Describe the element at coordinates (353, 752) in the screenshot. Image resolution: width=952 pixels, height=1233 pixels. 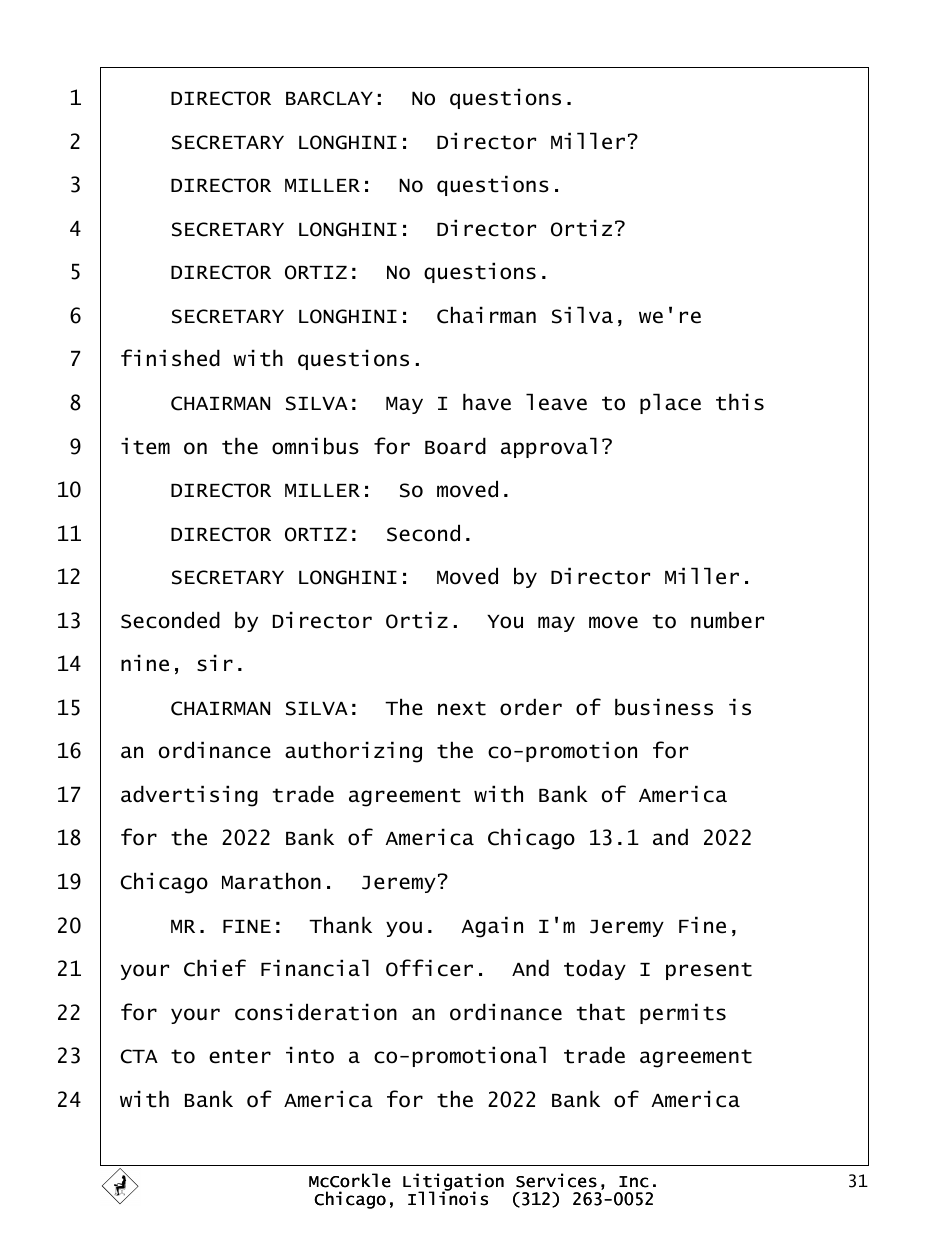
I see `authorizing` at that location.
